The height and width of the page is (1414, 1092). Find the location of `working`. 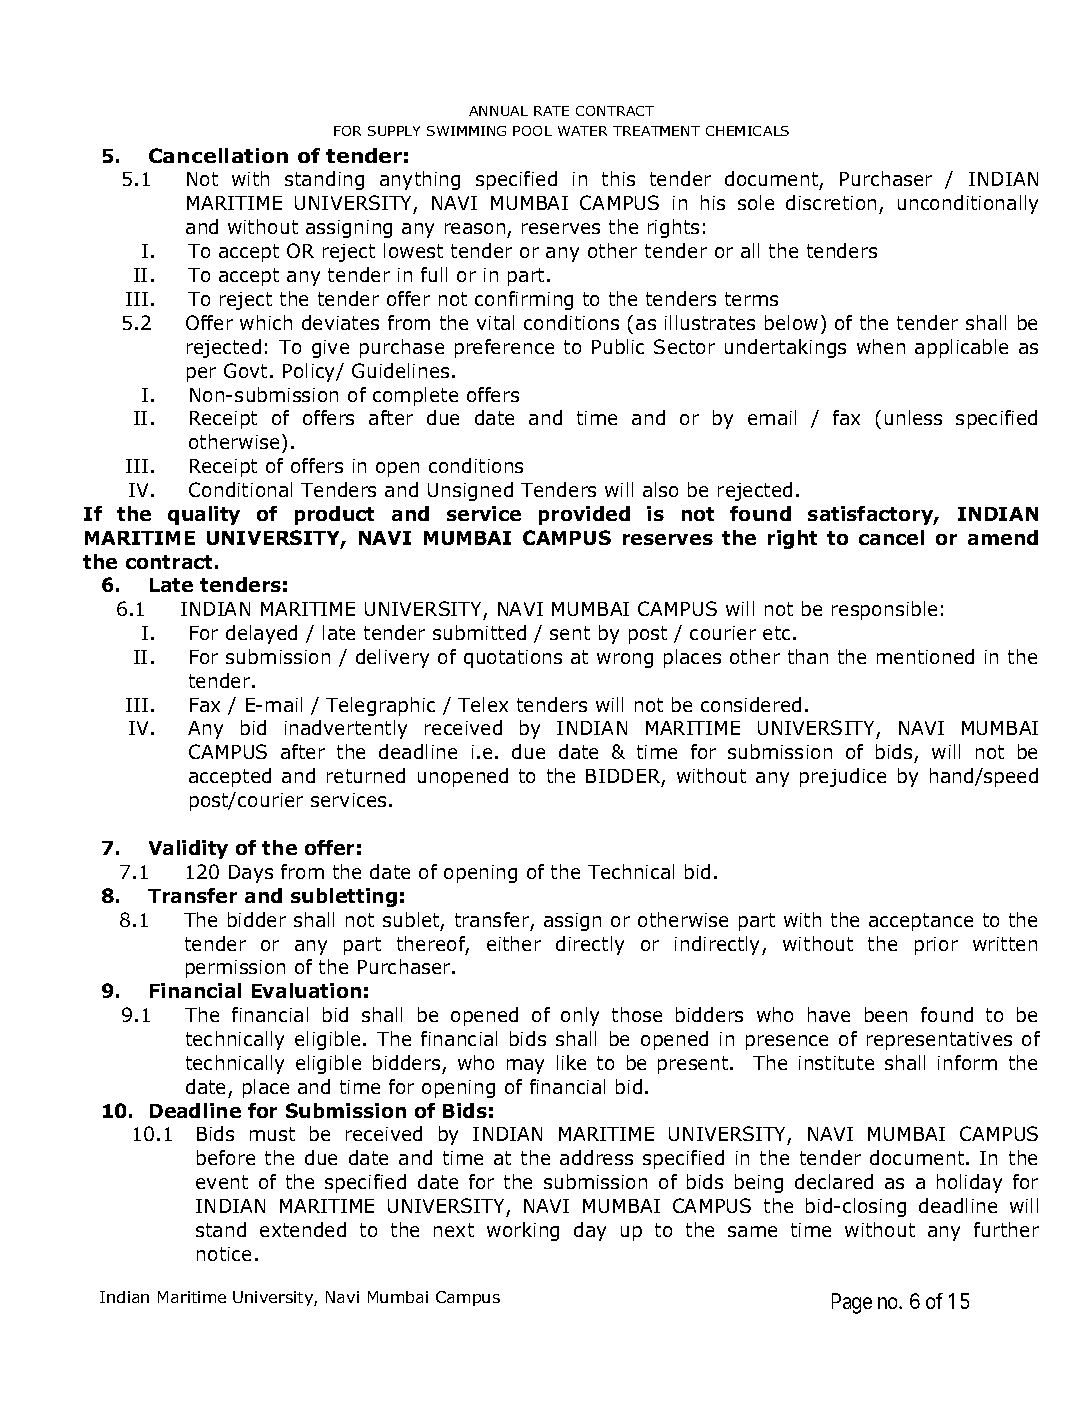

working is located at coordinates (523, 1231).
